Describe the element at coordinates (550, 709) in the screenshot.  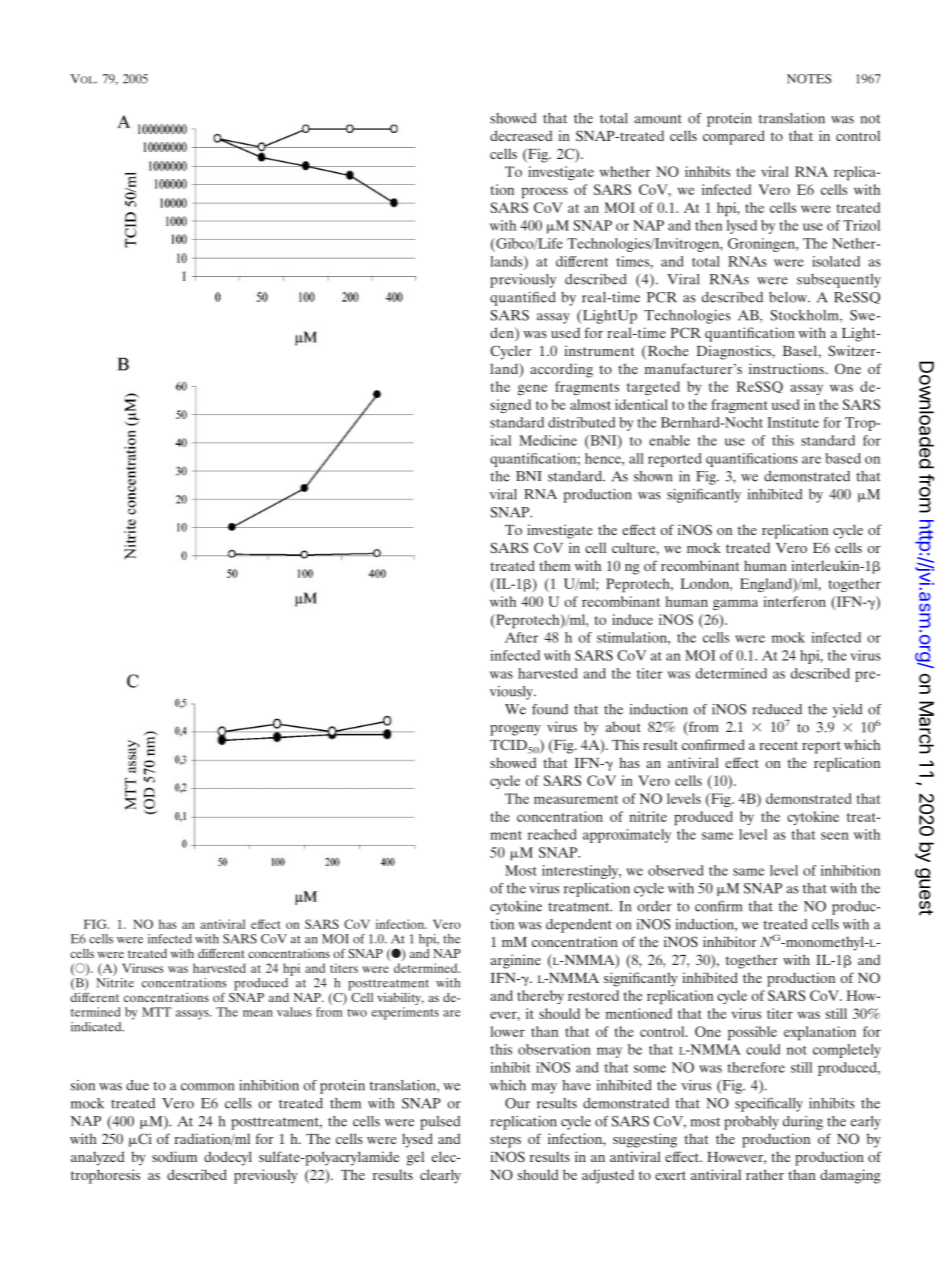
I see `found` at that location.
